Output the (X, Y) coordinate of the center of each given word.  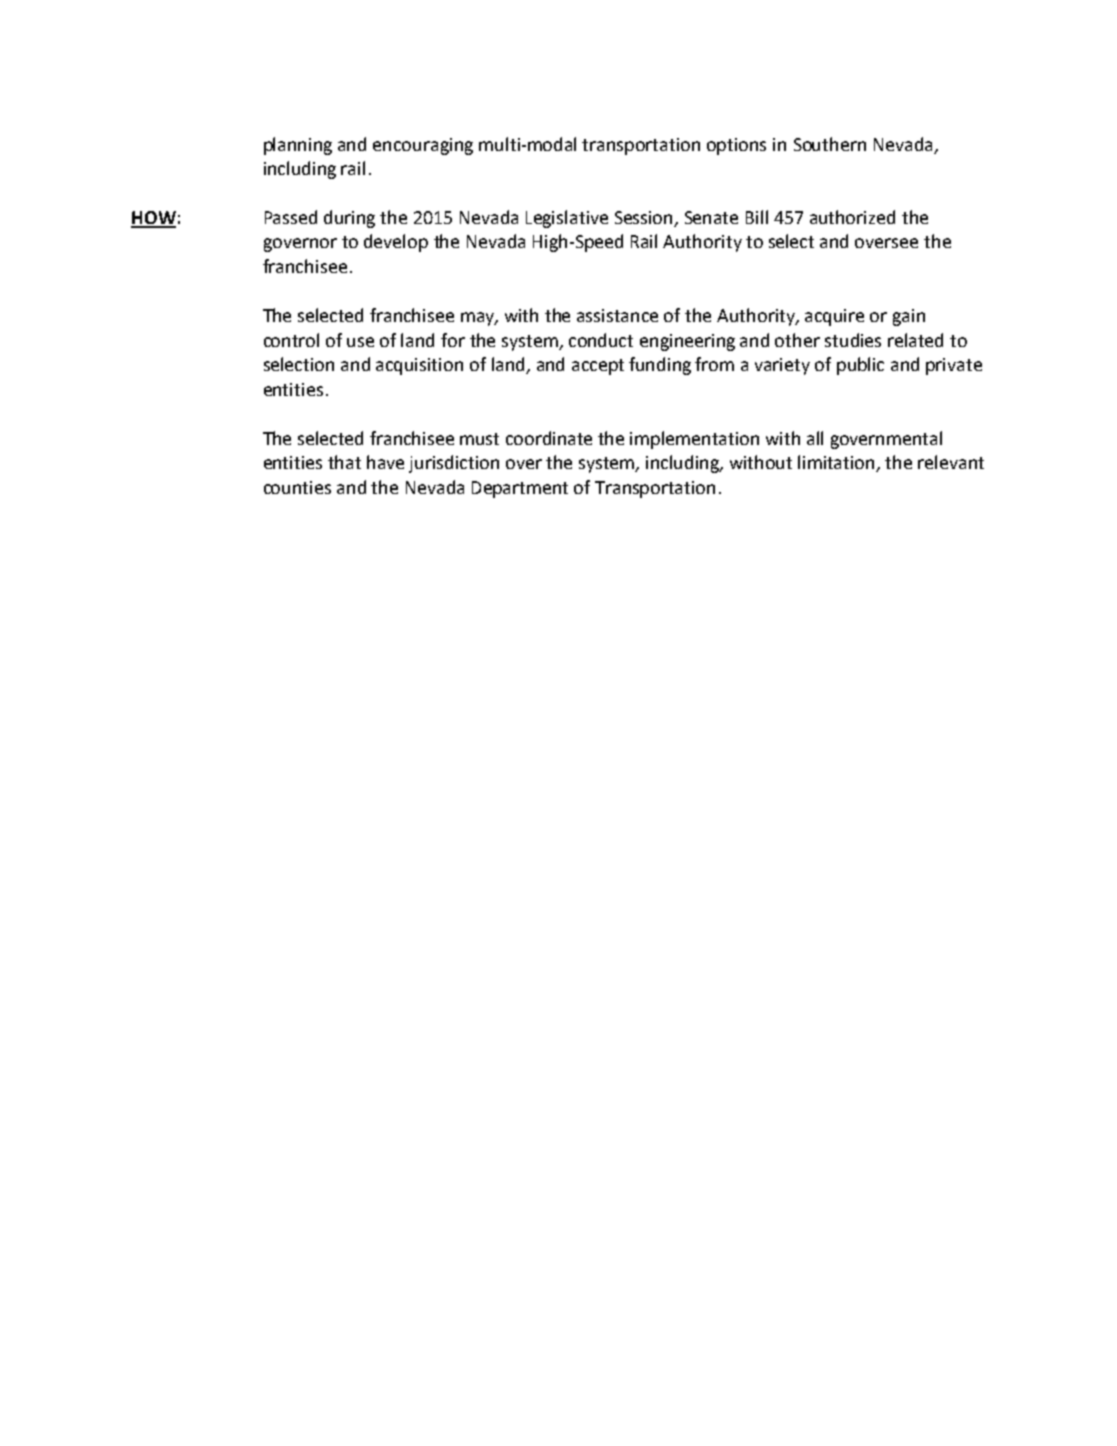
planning (298, 146)
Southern (830, 144)
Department (520, 489)
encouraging (423, 146)
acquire (834, 317)
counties (297, 487)
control (291, 340)
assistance (617, 315)
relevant (951, 462)
